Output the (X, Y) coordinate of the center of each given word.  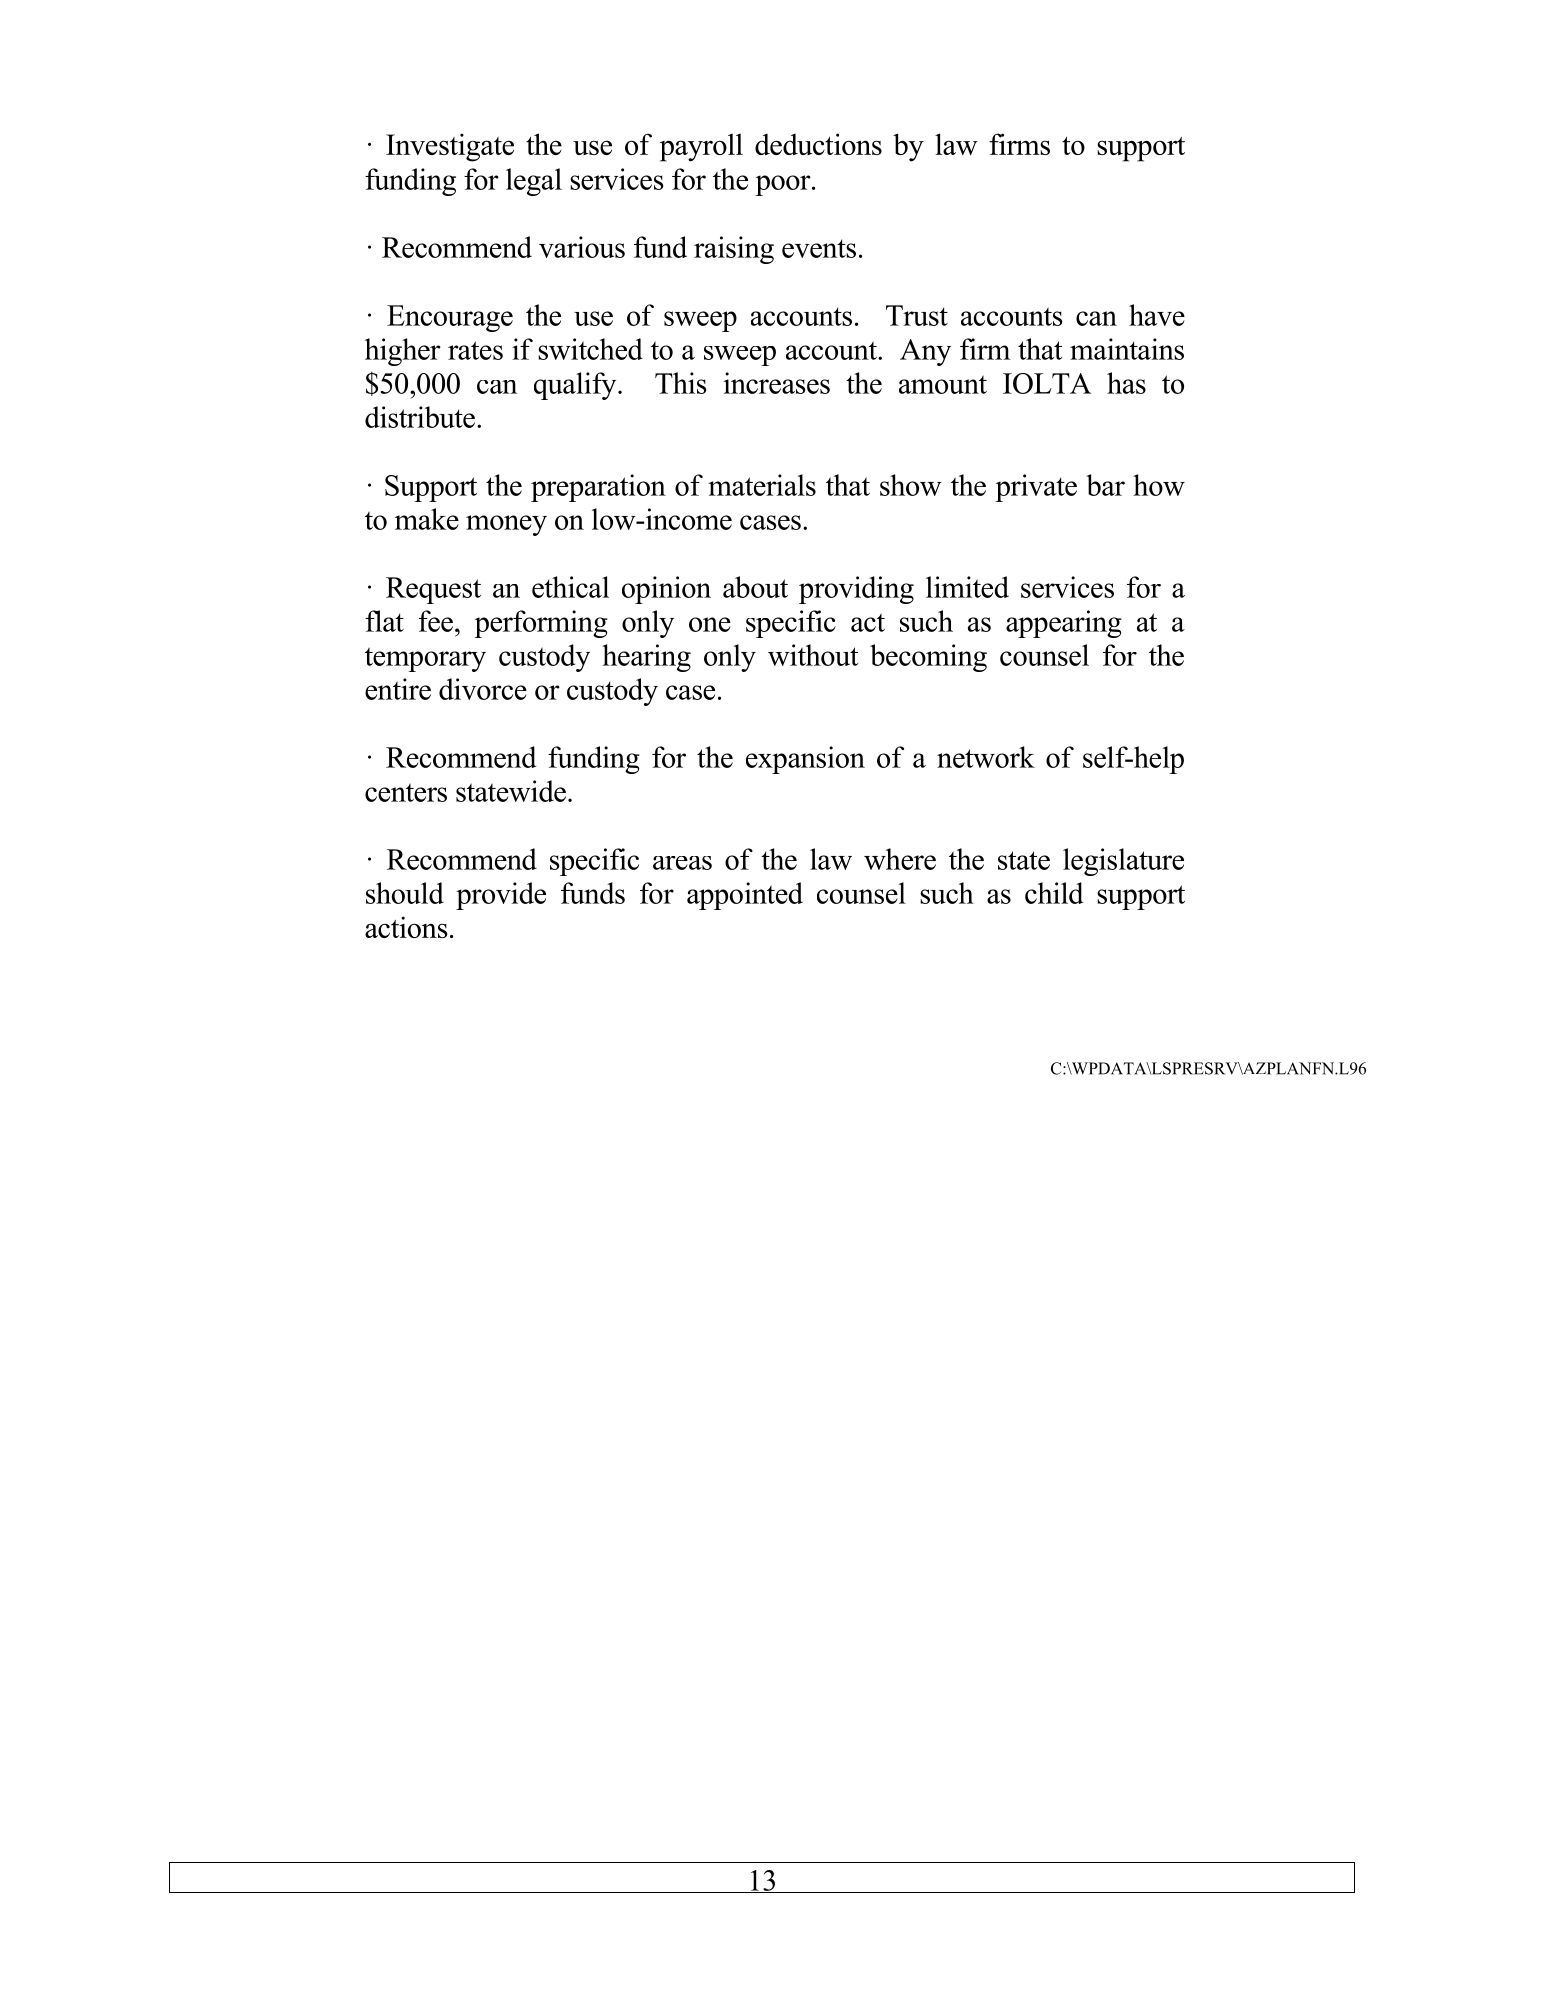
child (1054, 893)
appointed (745, 896)
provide (501, 896)
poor (784, 185)
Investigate (450, 147)
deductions (818, 144)
